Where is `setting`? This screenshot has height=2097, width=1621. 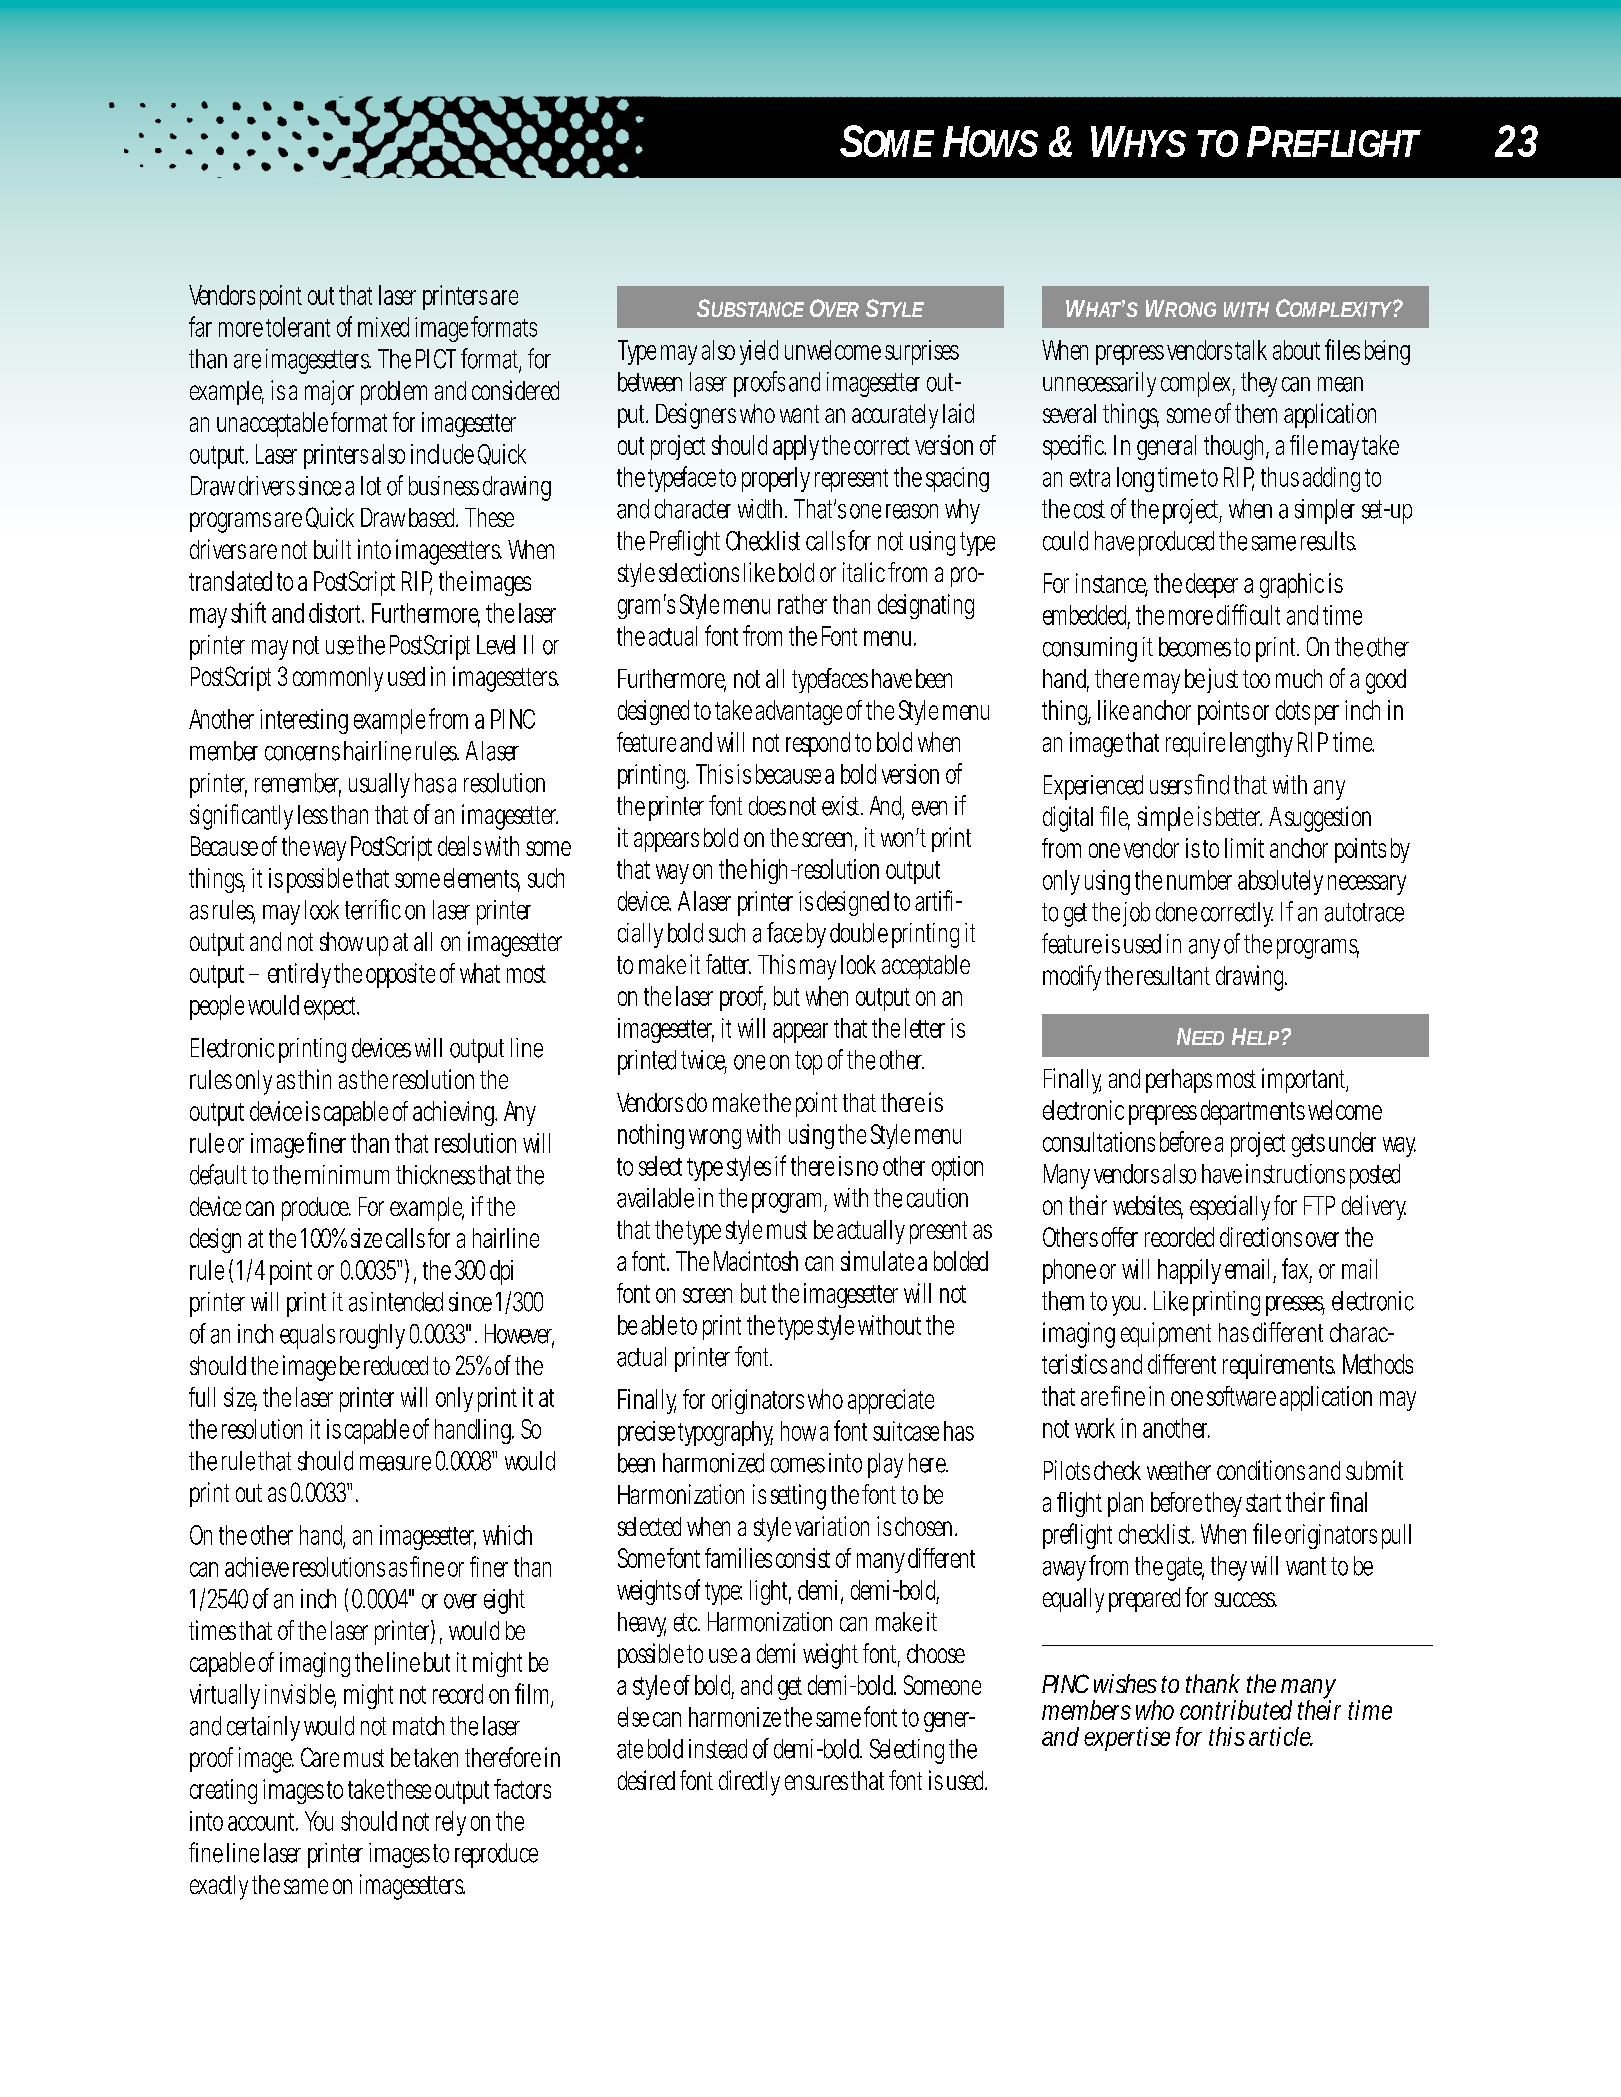 setting is located at coordinates (798, 1497).
